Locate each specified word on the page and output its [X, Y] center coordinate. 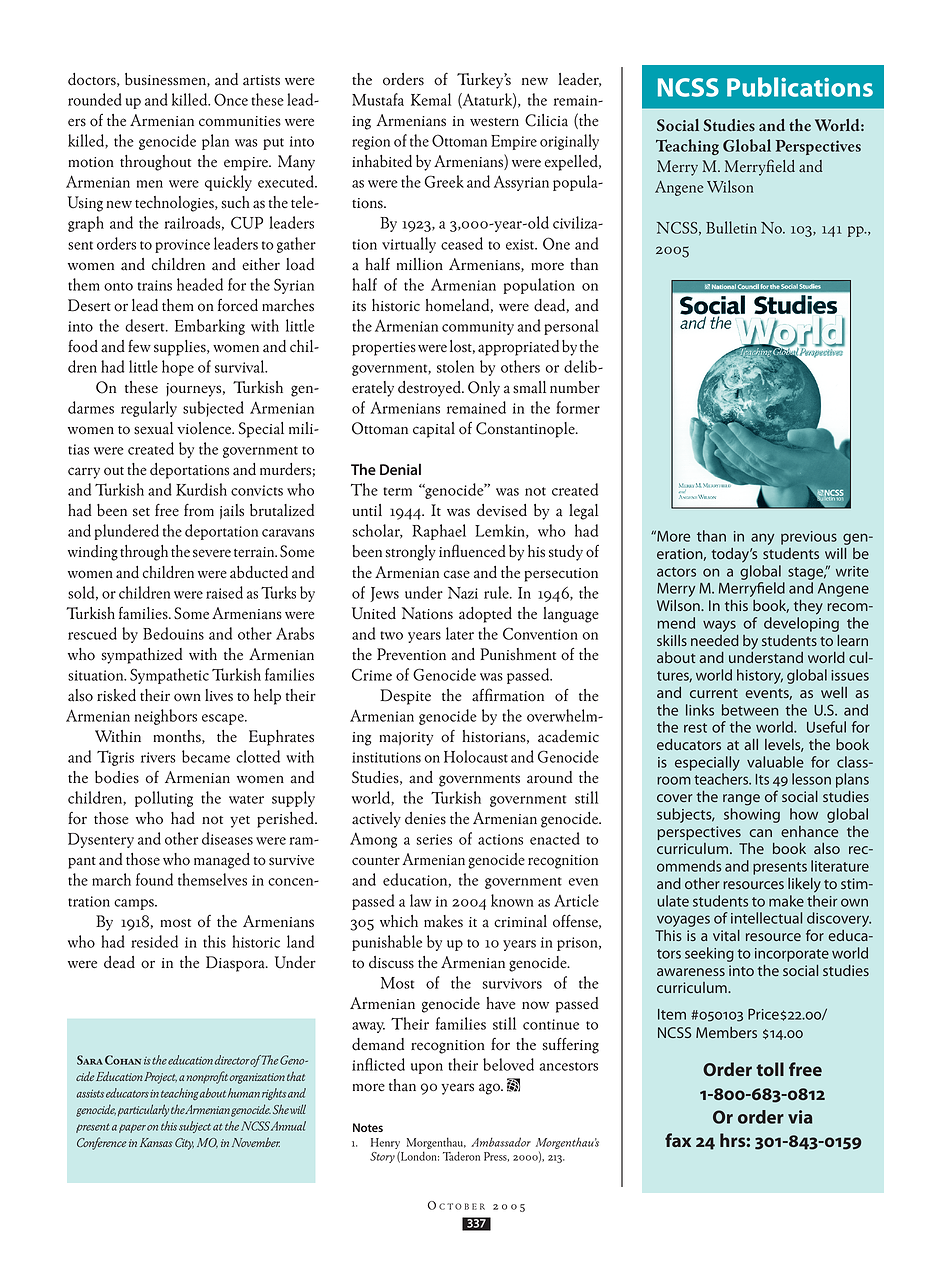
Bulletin [731, 227]
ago [490, 1089]
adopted [485, 615]
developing [801, 624]
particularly [143, 1110]
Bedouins [173, 633]
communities [240, 121]
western [494, 122]
